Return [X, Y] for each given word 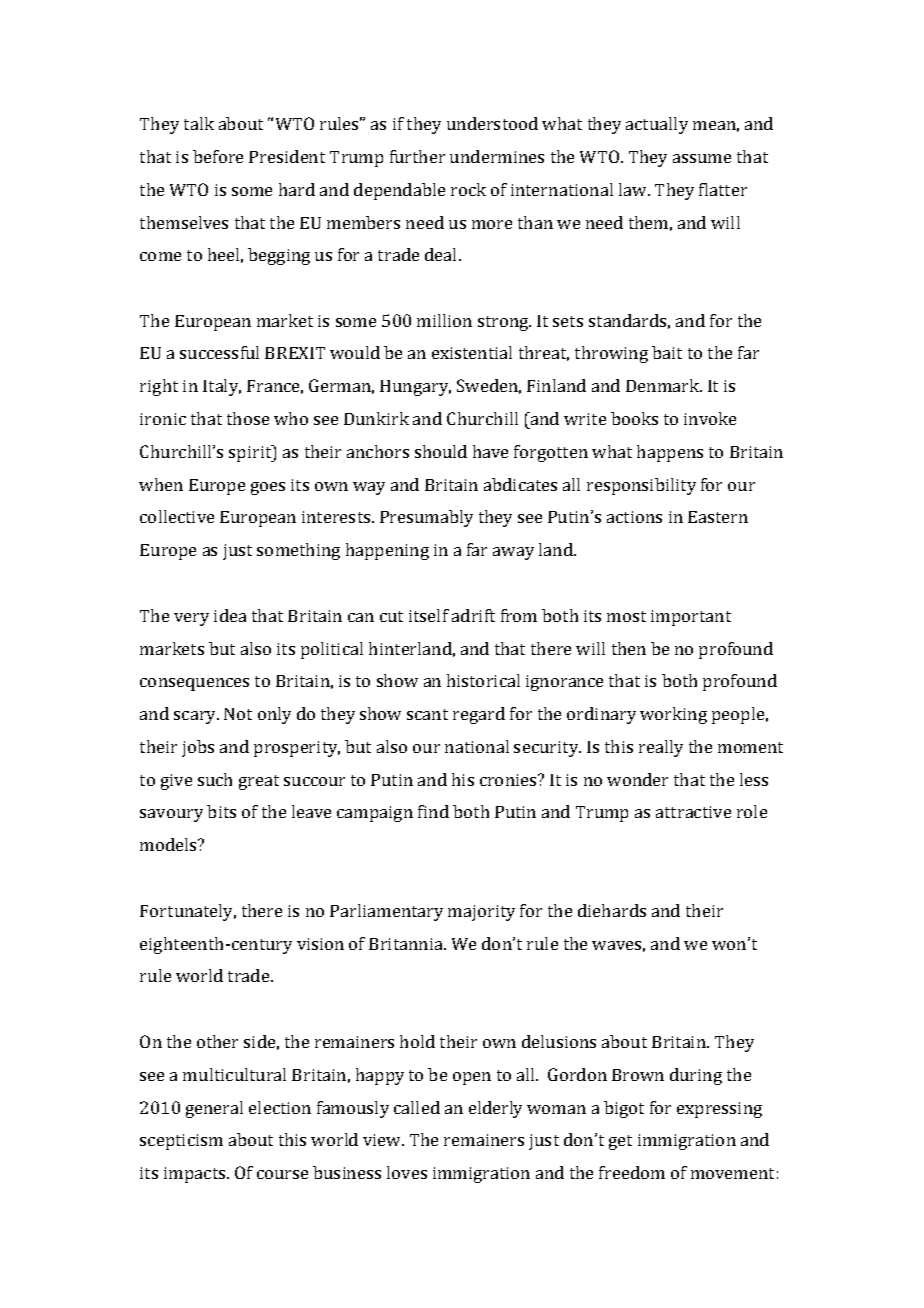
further [417, 156]
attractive [693, 812]
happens [670, 453]
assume [702, 158]
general [214, 1109]
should [441, 451]
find [433, 811]
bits [221, 811]
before [218, 156]
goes [268, 488]
